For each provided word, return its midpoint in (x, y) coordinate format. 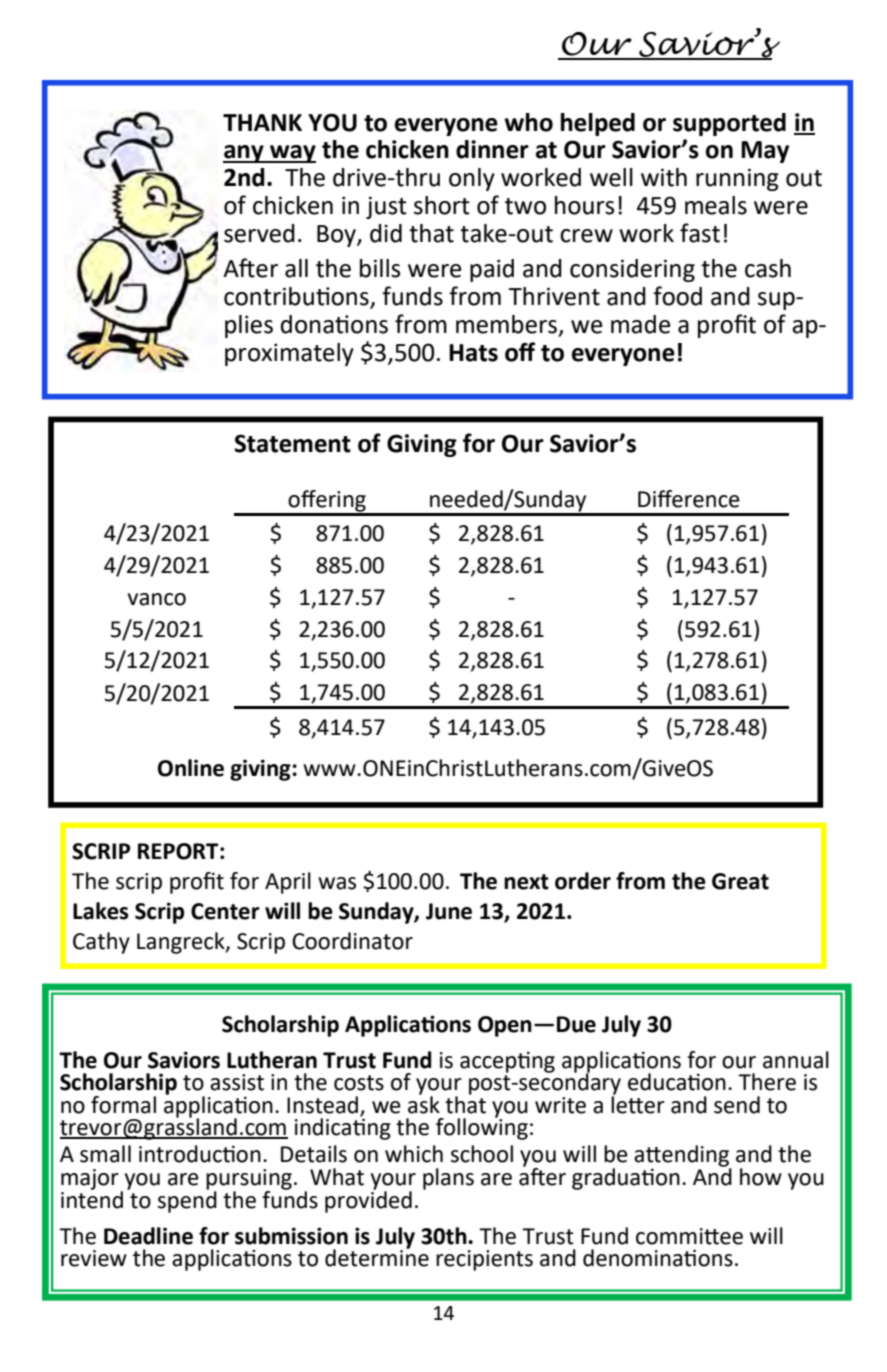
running (737, 179)
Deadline (148, 1236)
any (244, 154)
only (472, 179)
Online (191, 768)
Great (740, 881)
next (526, 882)
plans (448, 1179)
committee (689, 1236)
